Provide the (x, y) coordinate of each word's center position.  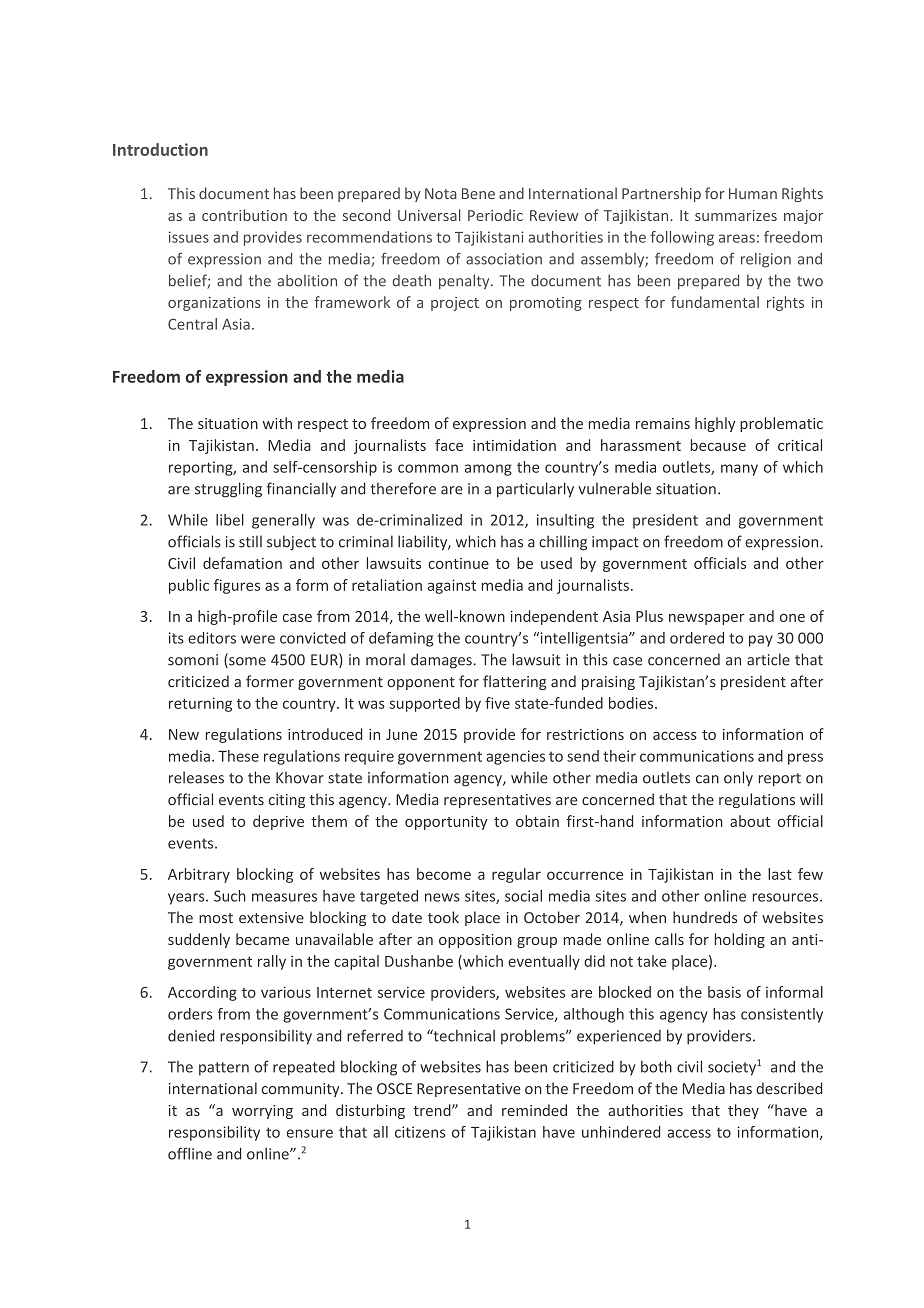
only (738, 779)
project (455, 304)
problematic (781, 424)
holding (740, 940)
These (238, 756)
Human (753, 193)
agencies (515, 757)
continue (458, 563)
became (262, 939)
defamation (242, 563)
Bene (478, 193)
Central (192, 324)
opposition (475, 941)
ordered (697, 638)
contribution (244, 215)
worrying (262, 1112)
